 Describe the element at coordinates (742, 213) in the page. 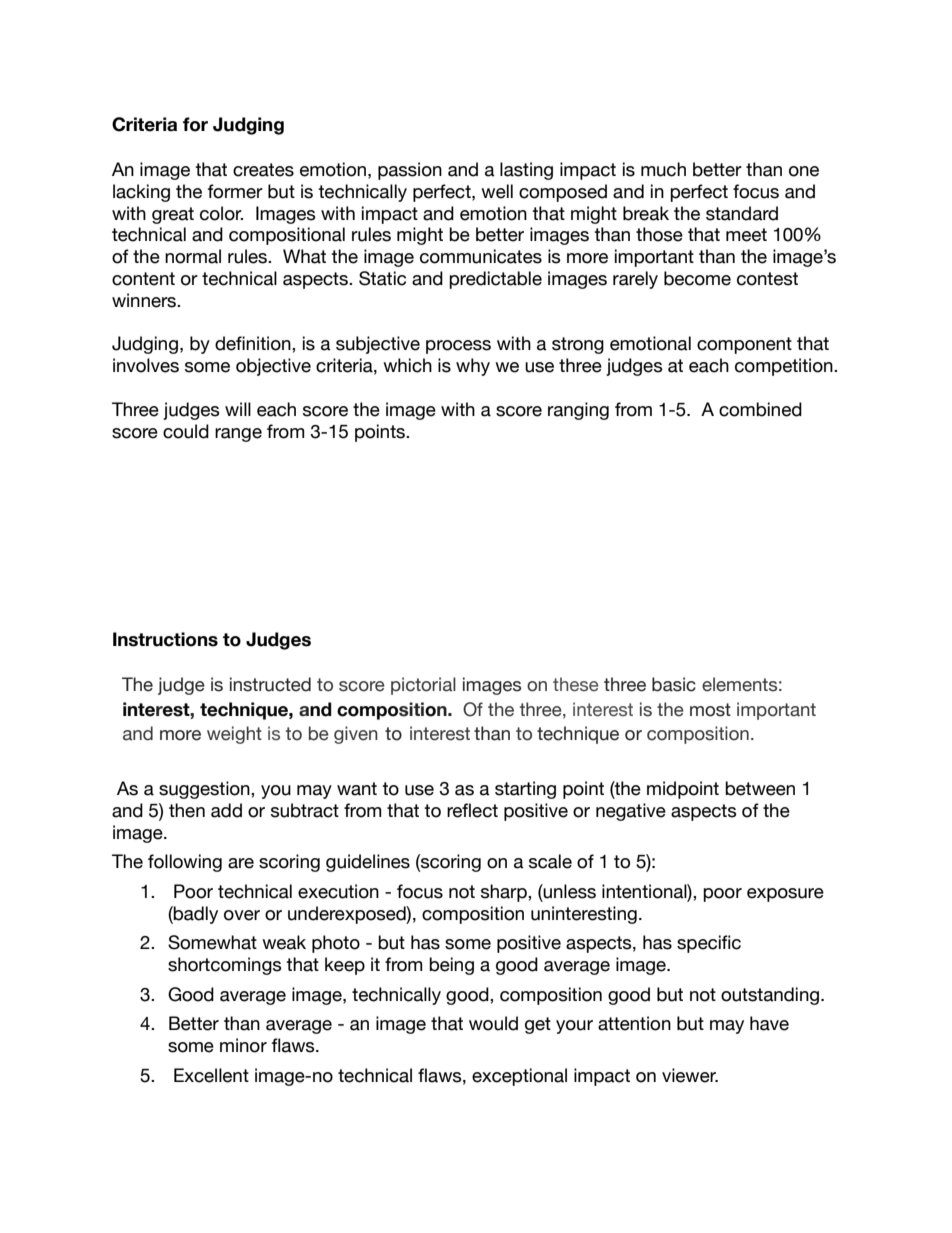

I see `standard` at that location.
